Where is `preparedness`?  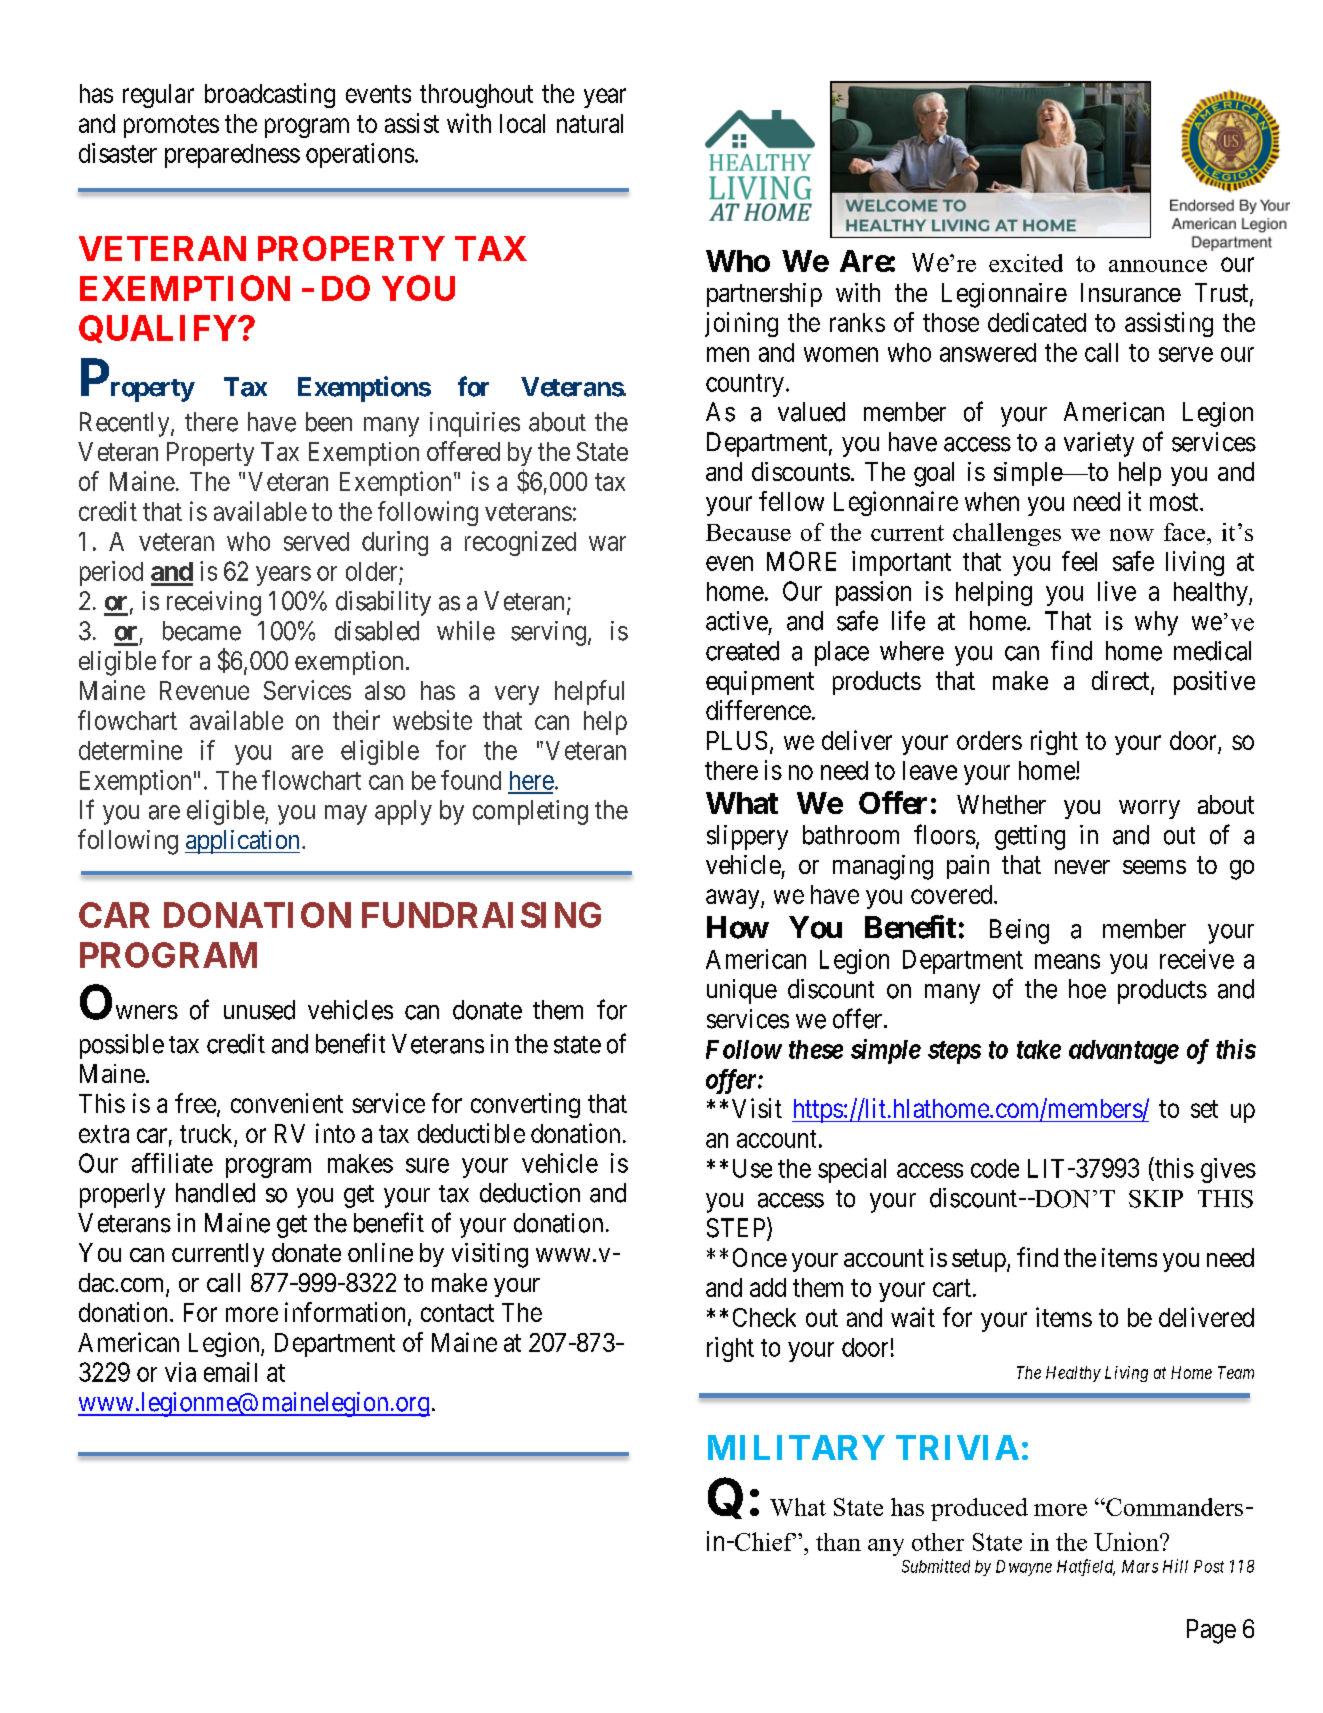
preparedness is located at coordinates (232, 156).
